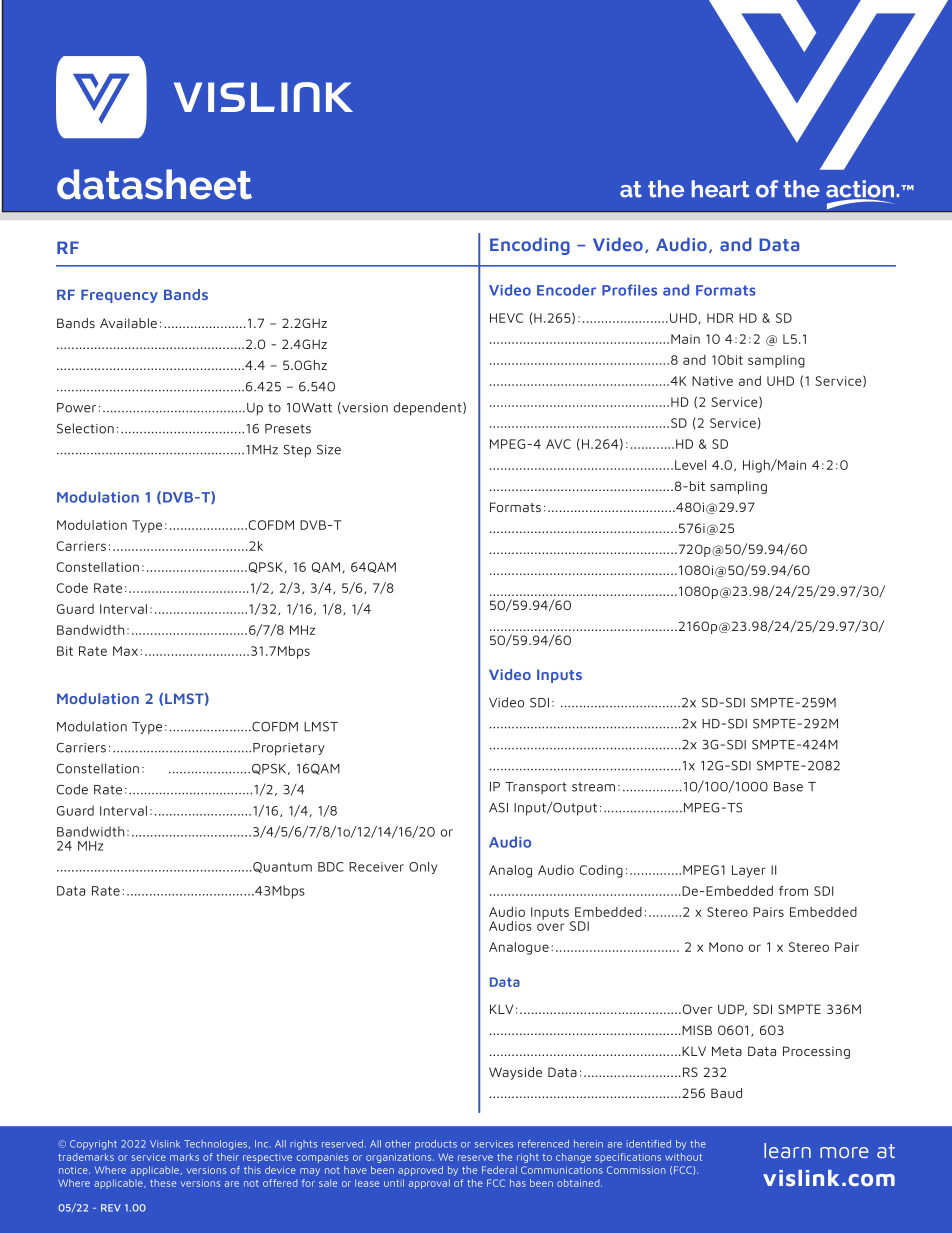 The image size is (952, 1233). What do you see at coordinates (788, 787) in the image?
I see `Base` at bounding box center [788, 787].
